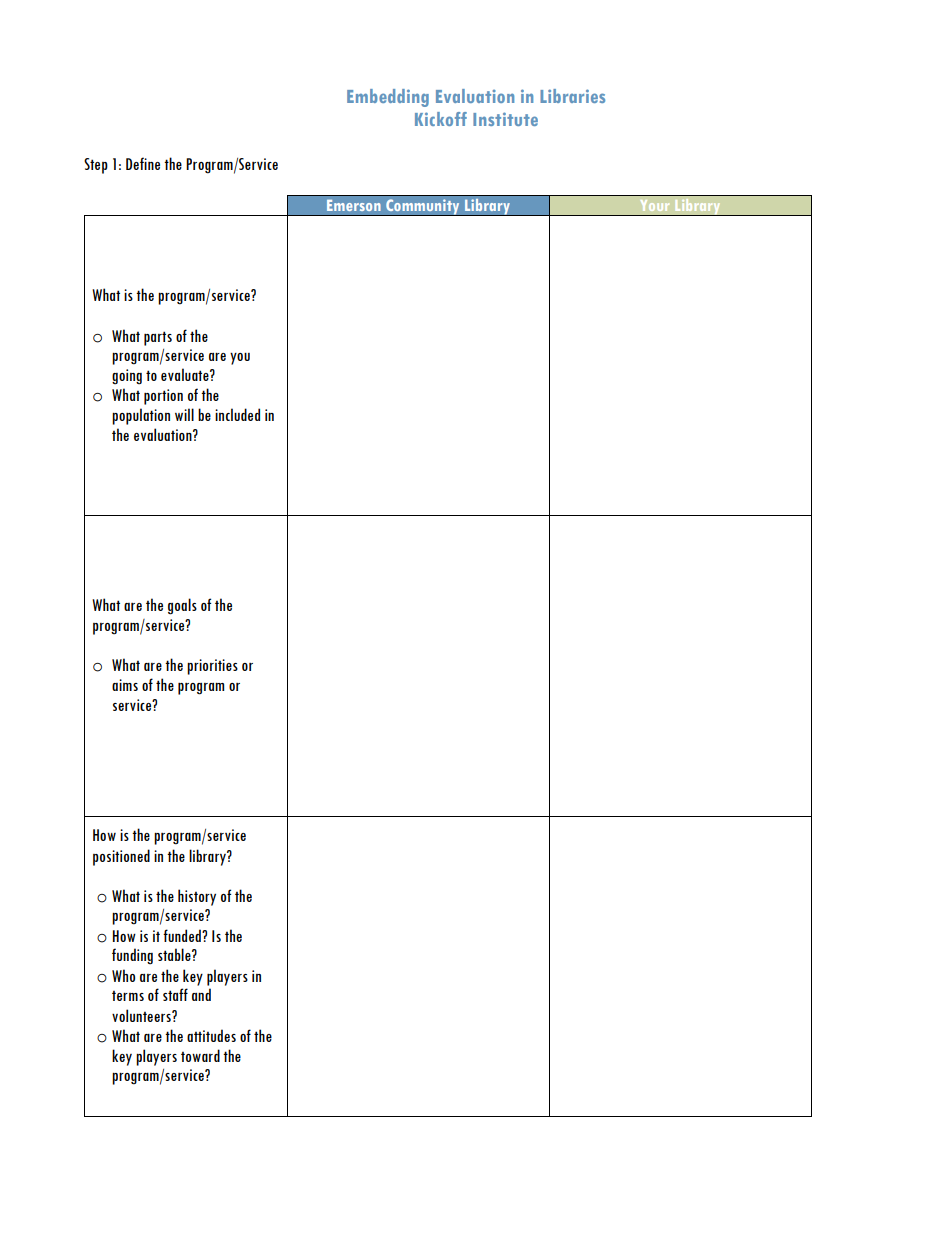  I want to click on Your, so click(655, 205).
